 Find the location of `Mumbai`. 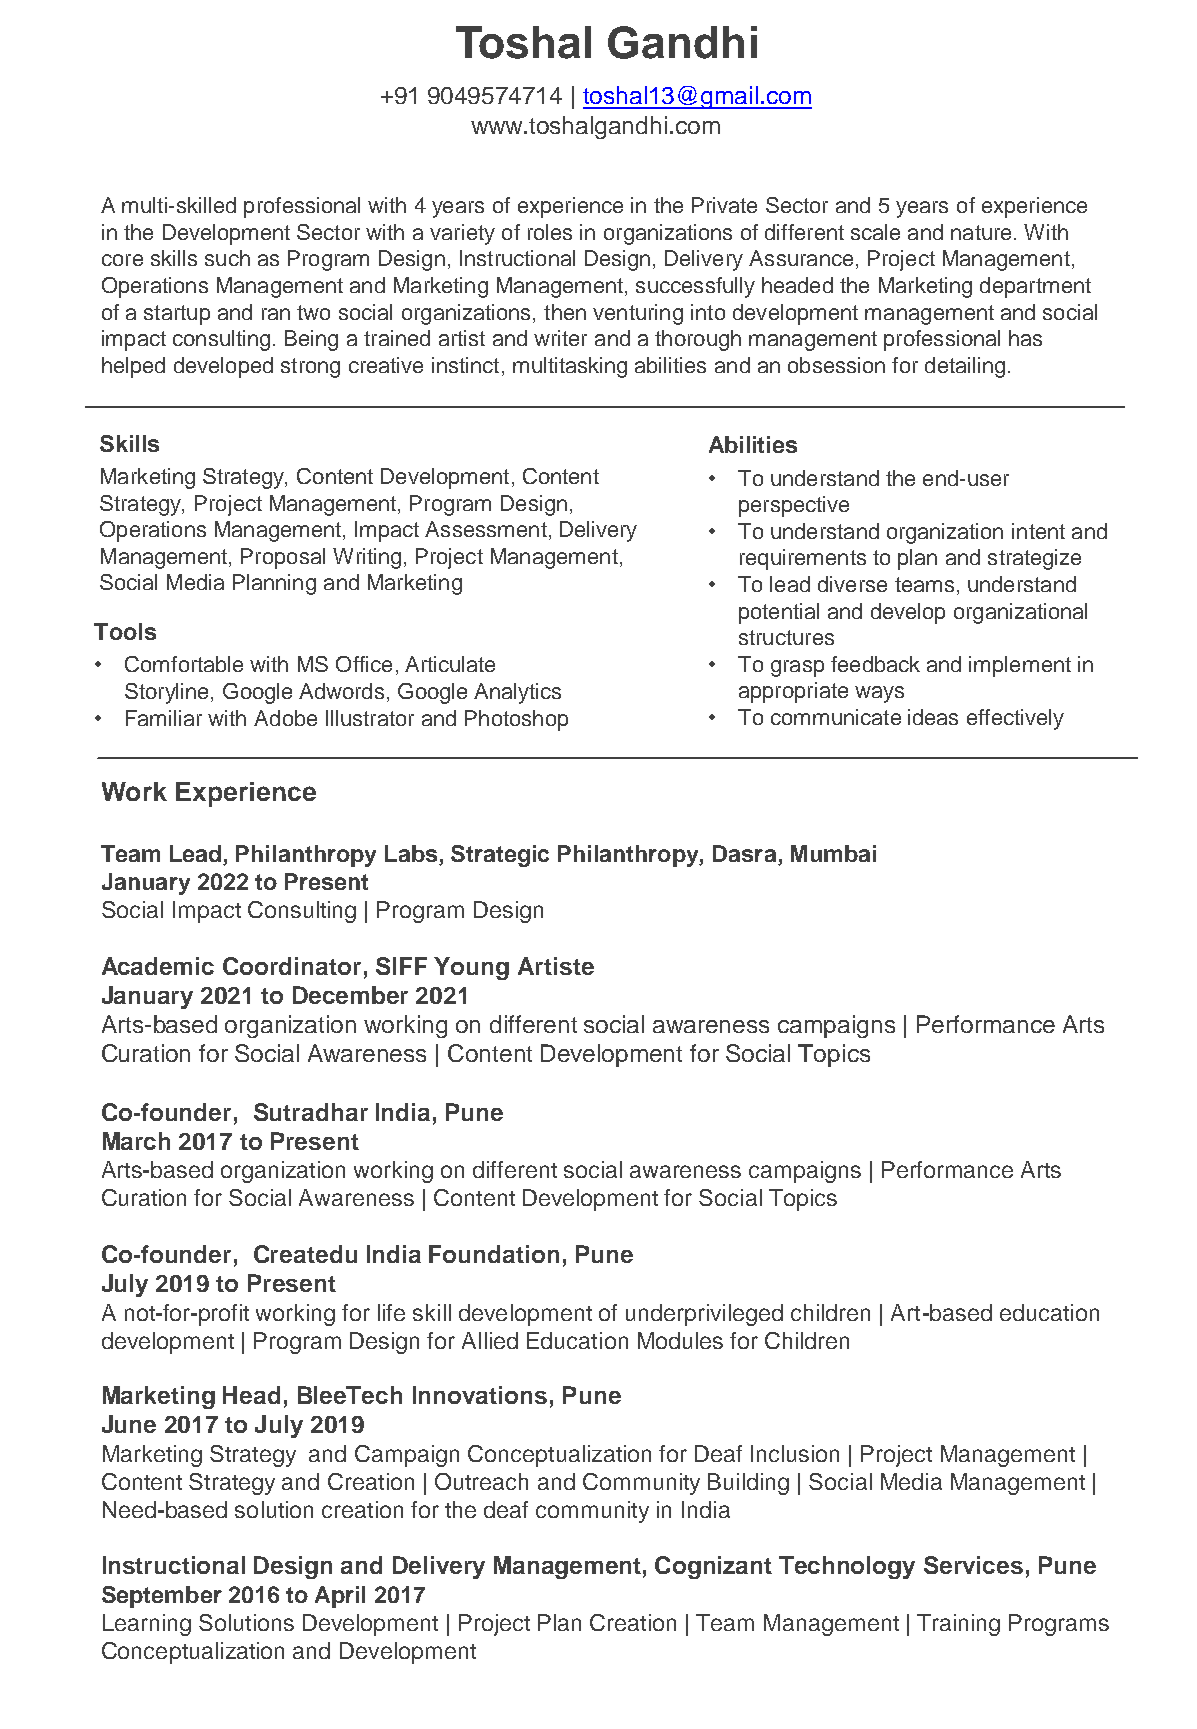

Mumbai is located at coordinates (833, 853).
